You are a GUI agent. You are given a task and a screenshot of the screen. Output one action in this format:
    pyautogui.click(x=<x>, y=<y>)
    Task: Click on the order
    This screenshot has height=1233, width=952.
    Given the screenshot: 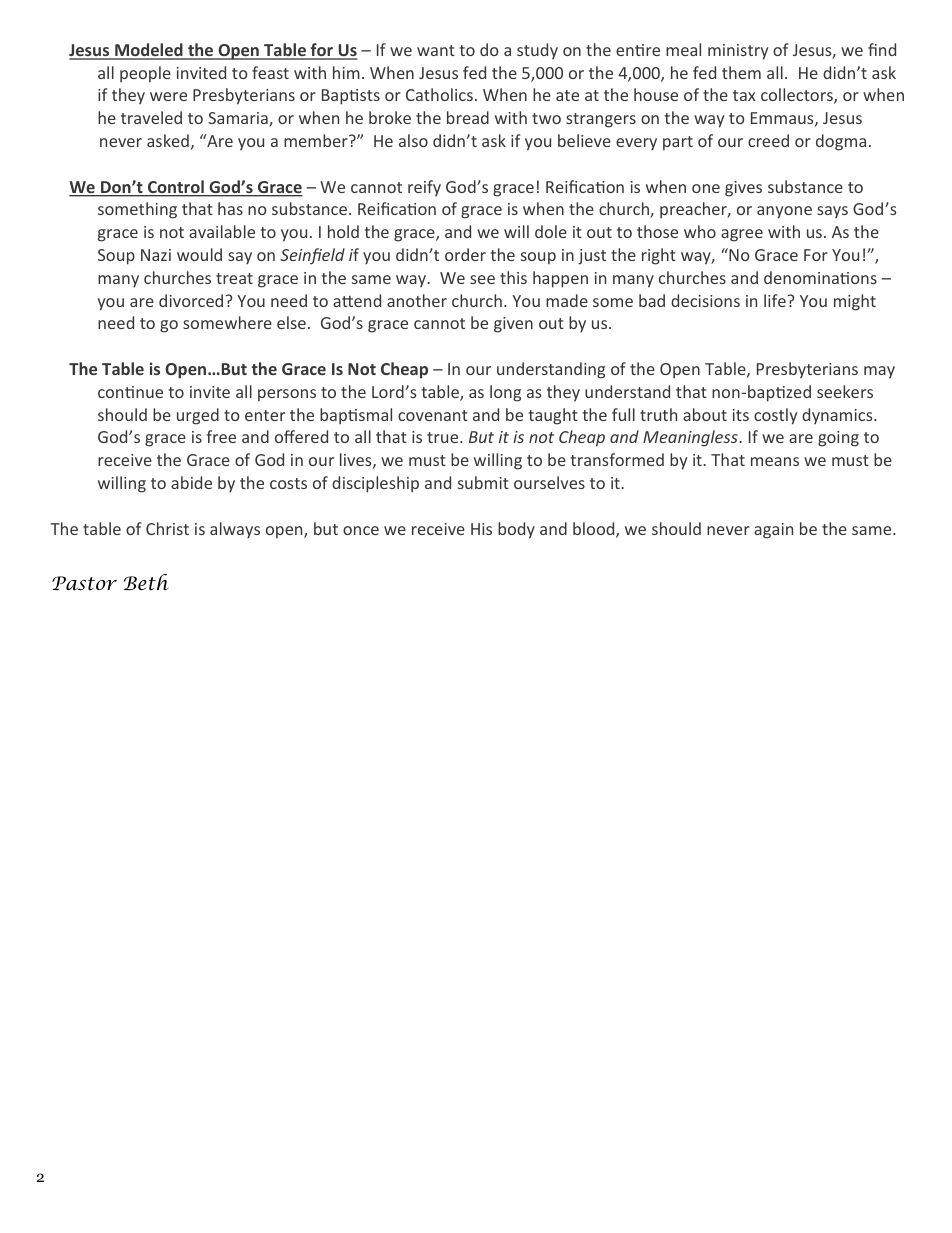 What is the action you would take?
    pyautogui.click(x=465, y=254)
